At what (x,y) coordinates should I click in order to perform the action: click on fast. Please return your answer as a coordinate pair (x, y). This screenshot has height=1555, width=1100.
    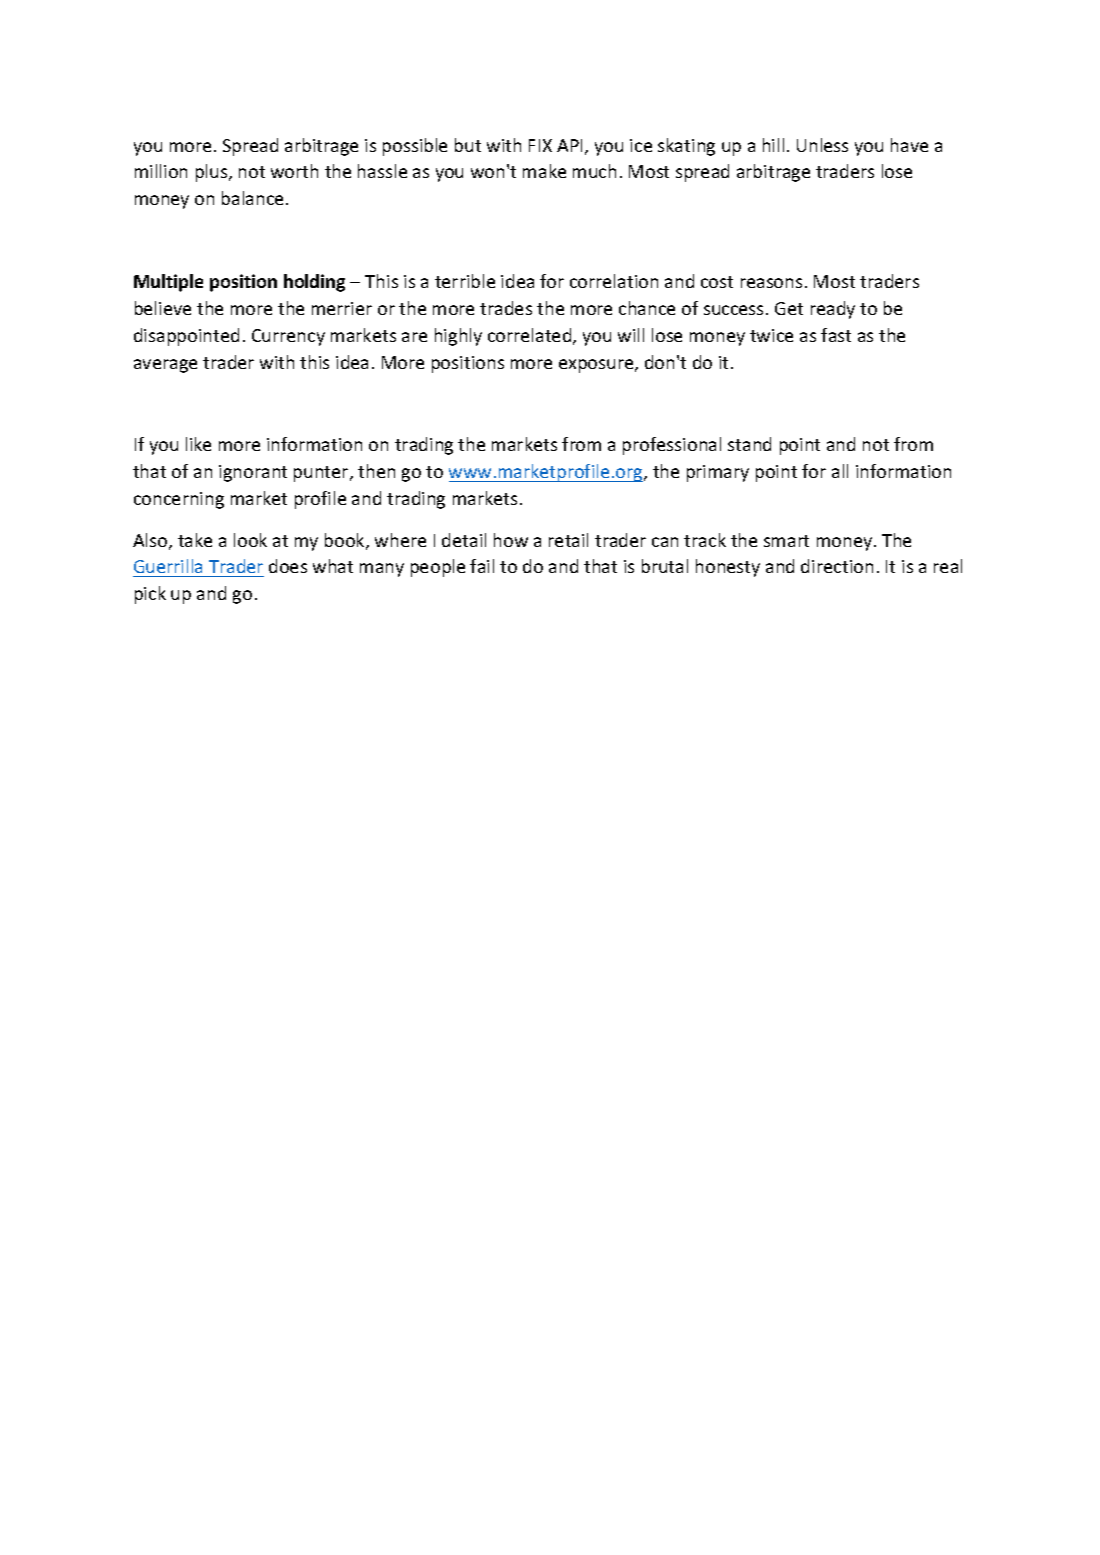
    Looking at the image, I should click on (836, 335).
